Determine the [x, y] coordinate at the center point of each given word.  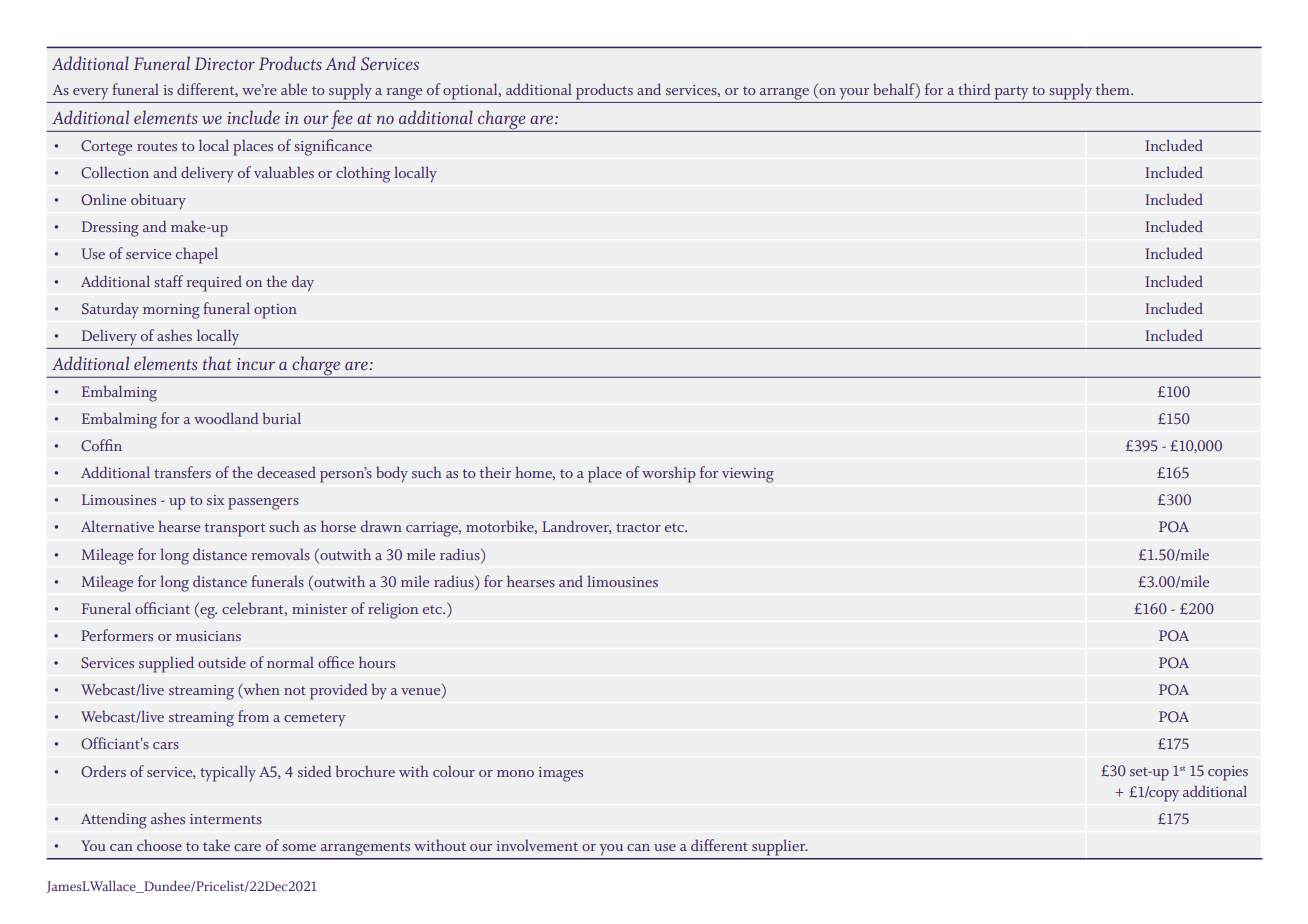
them [1114, 89]
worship [668, 474]
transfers [182, 472]
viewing [748, 475]
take [216, 845]
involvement [537, 845]
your [854, 94]
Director [224, 63]
